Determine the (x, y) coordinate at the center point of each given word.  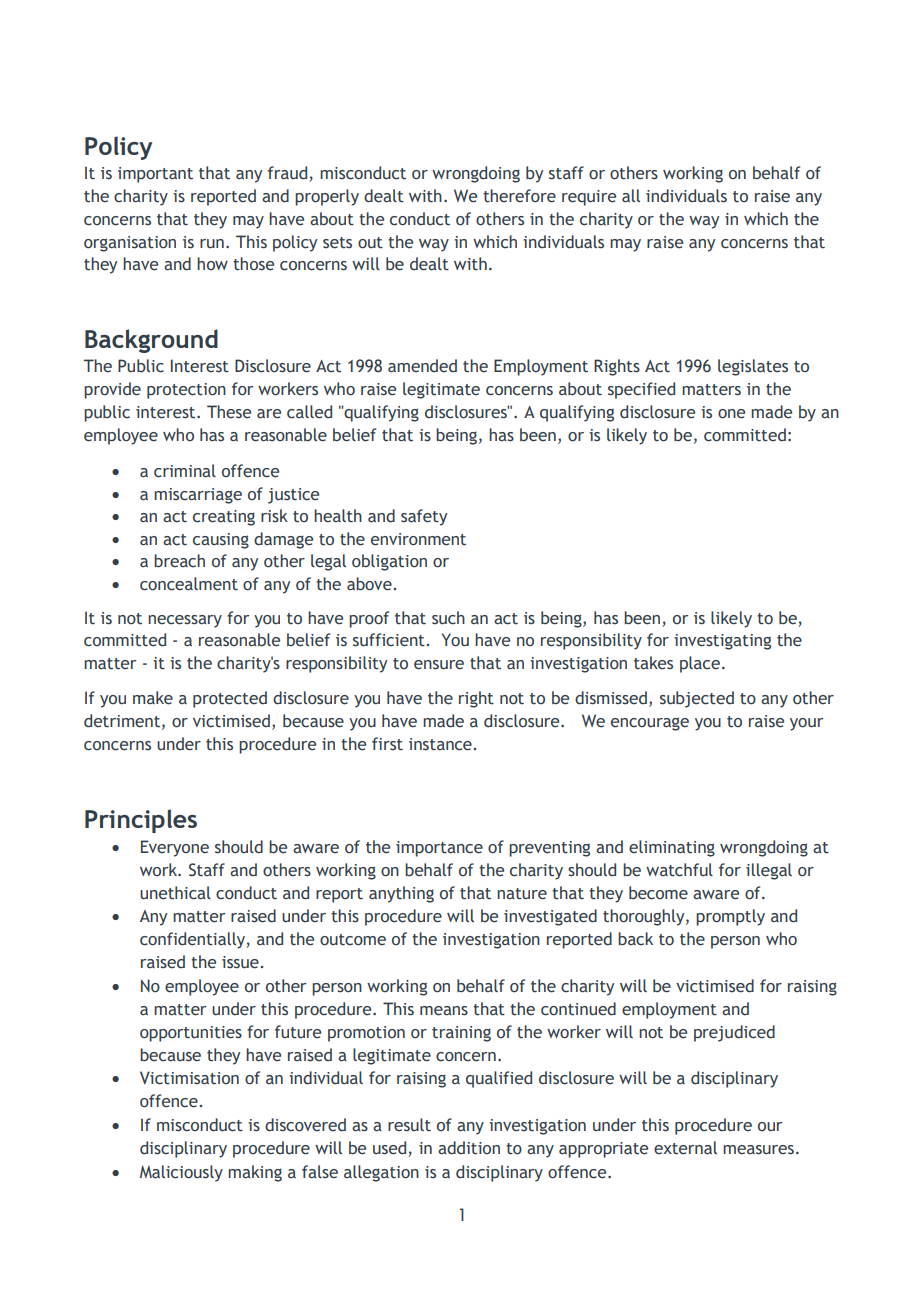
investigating (722, 642)
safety (424, 517)
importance (439, 849)
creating (224, 518)
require (589, 198)
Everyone (175, 848)
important (155, 175)
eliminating (672, 848)
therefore (519, 196)
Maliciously (181, 1173)
